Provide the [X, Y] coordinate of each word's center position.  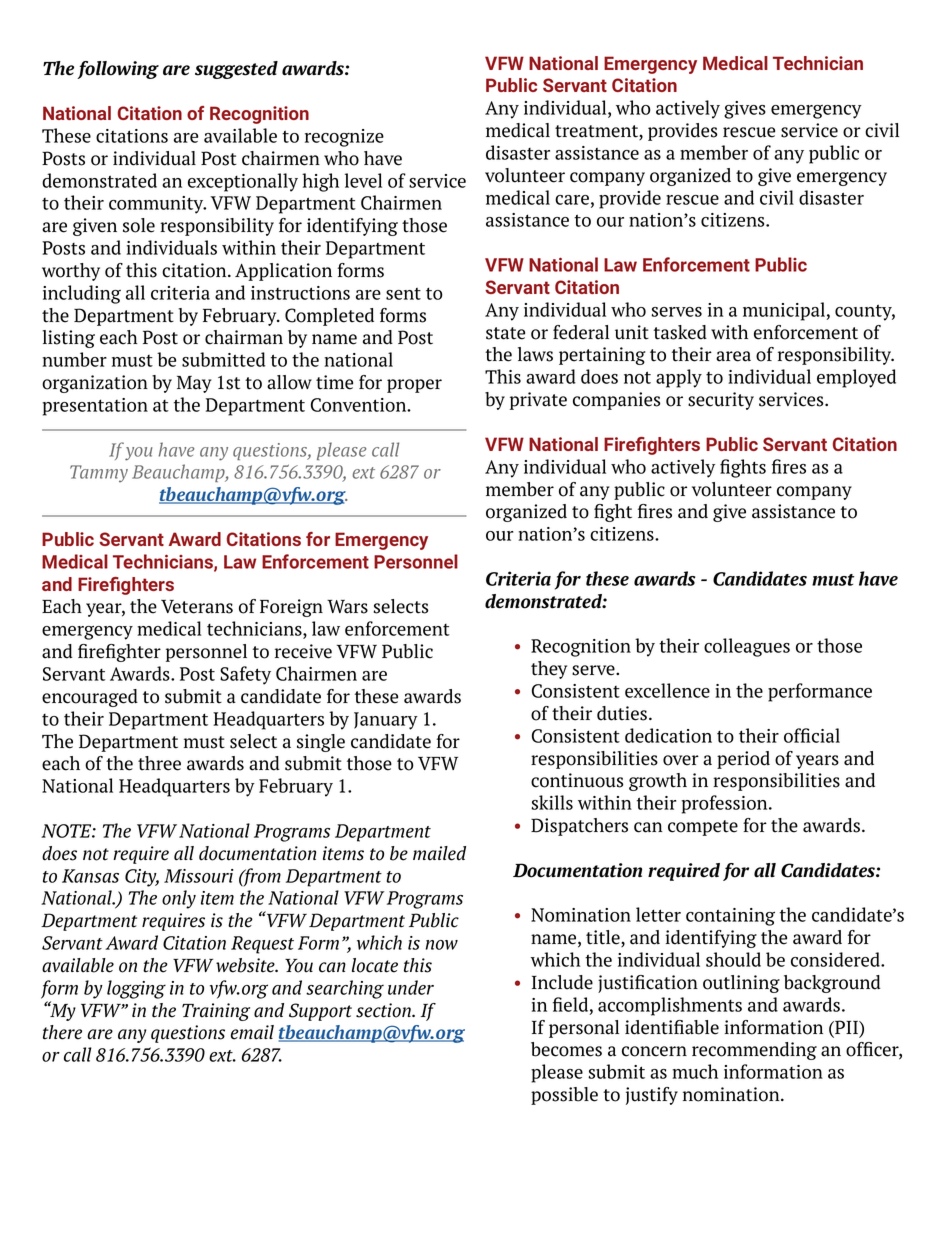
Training [216, 1012]
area [733, 356]
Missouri [198, 876]
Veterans [197, 607]
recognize [344, 138]
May [194, 384]
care [572, 200]
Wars [347, 607]
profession [726, 804]
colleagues [747, 647]
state [505, 333]
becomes [566, 1049]
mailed [439, 853]
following [118, 70]
